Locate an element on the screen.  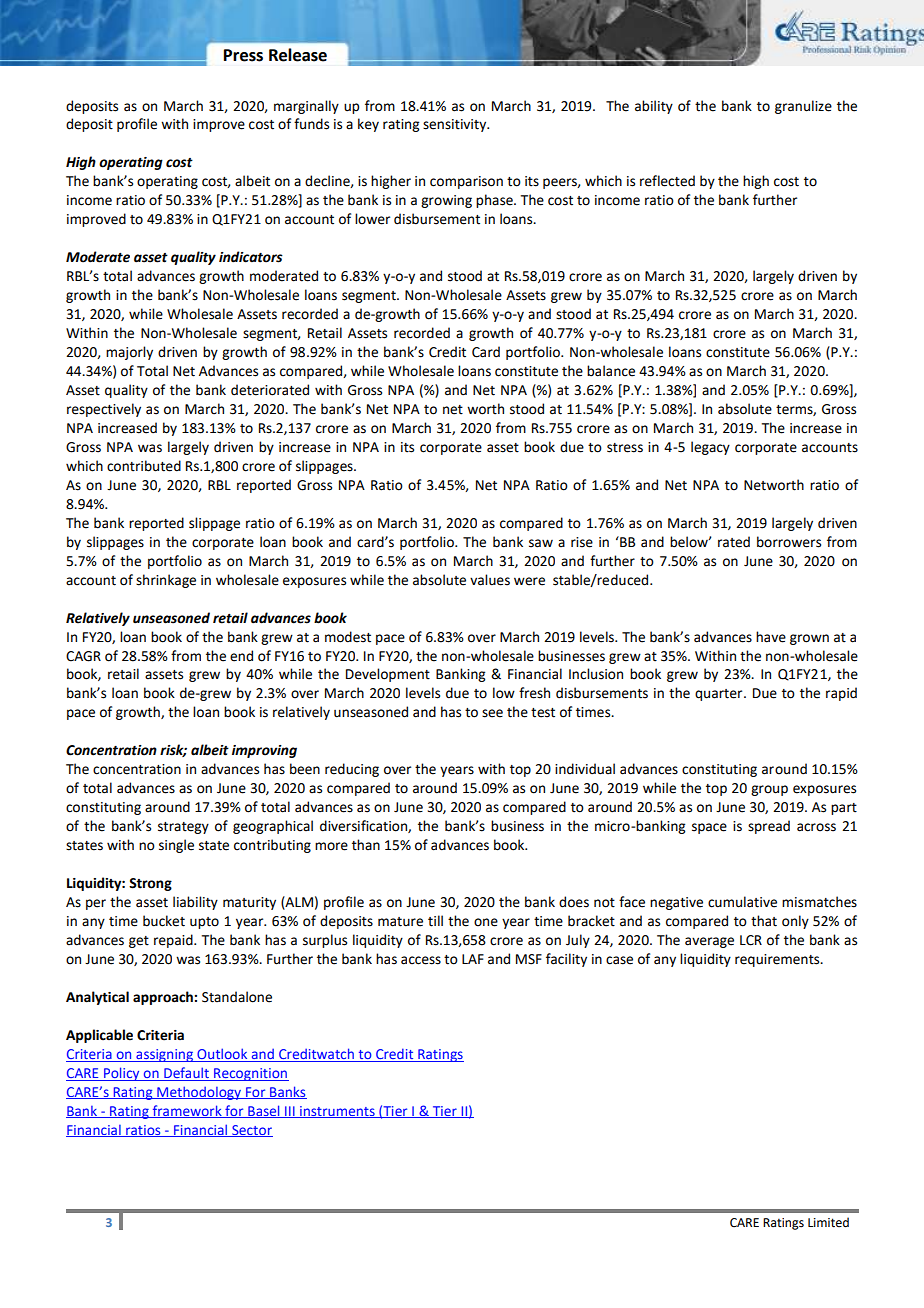
values is located at coordinates (490, 580).
